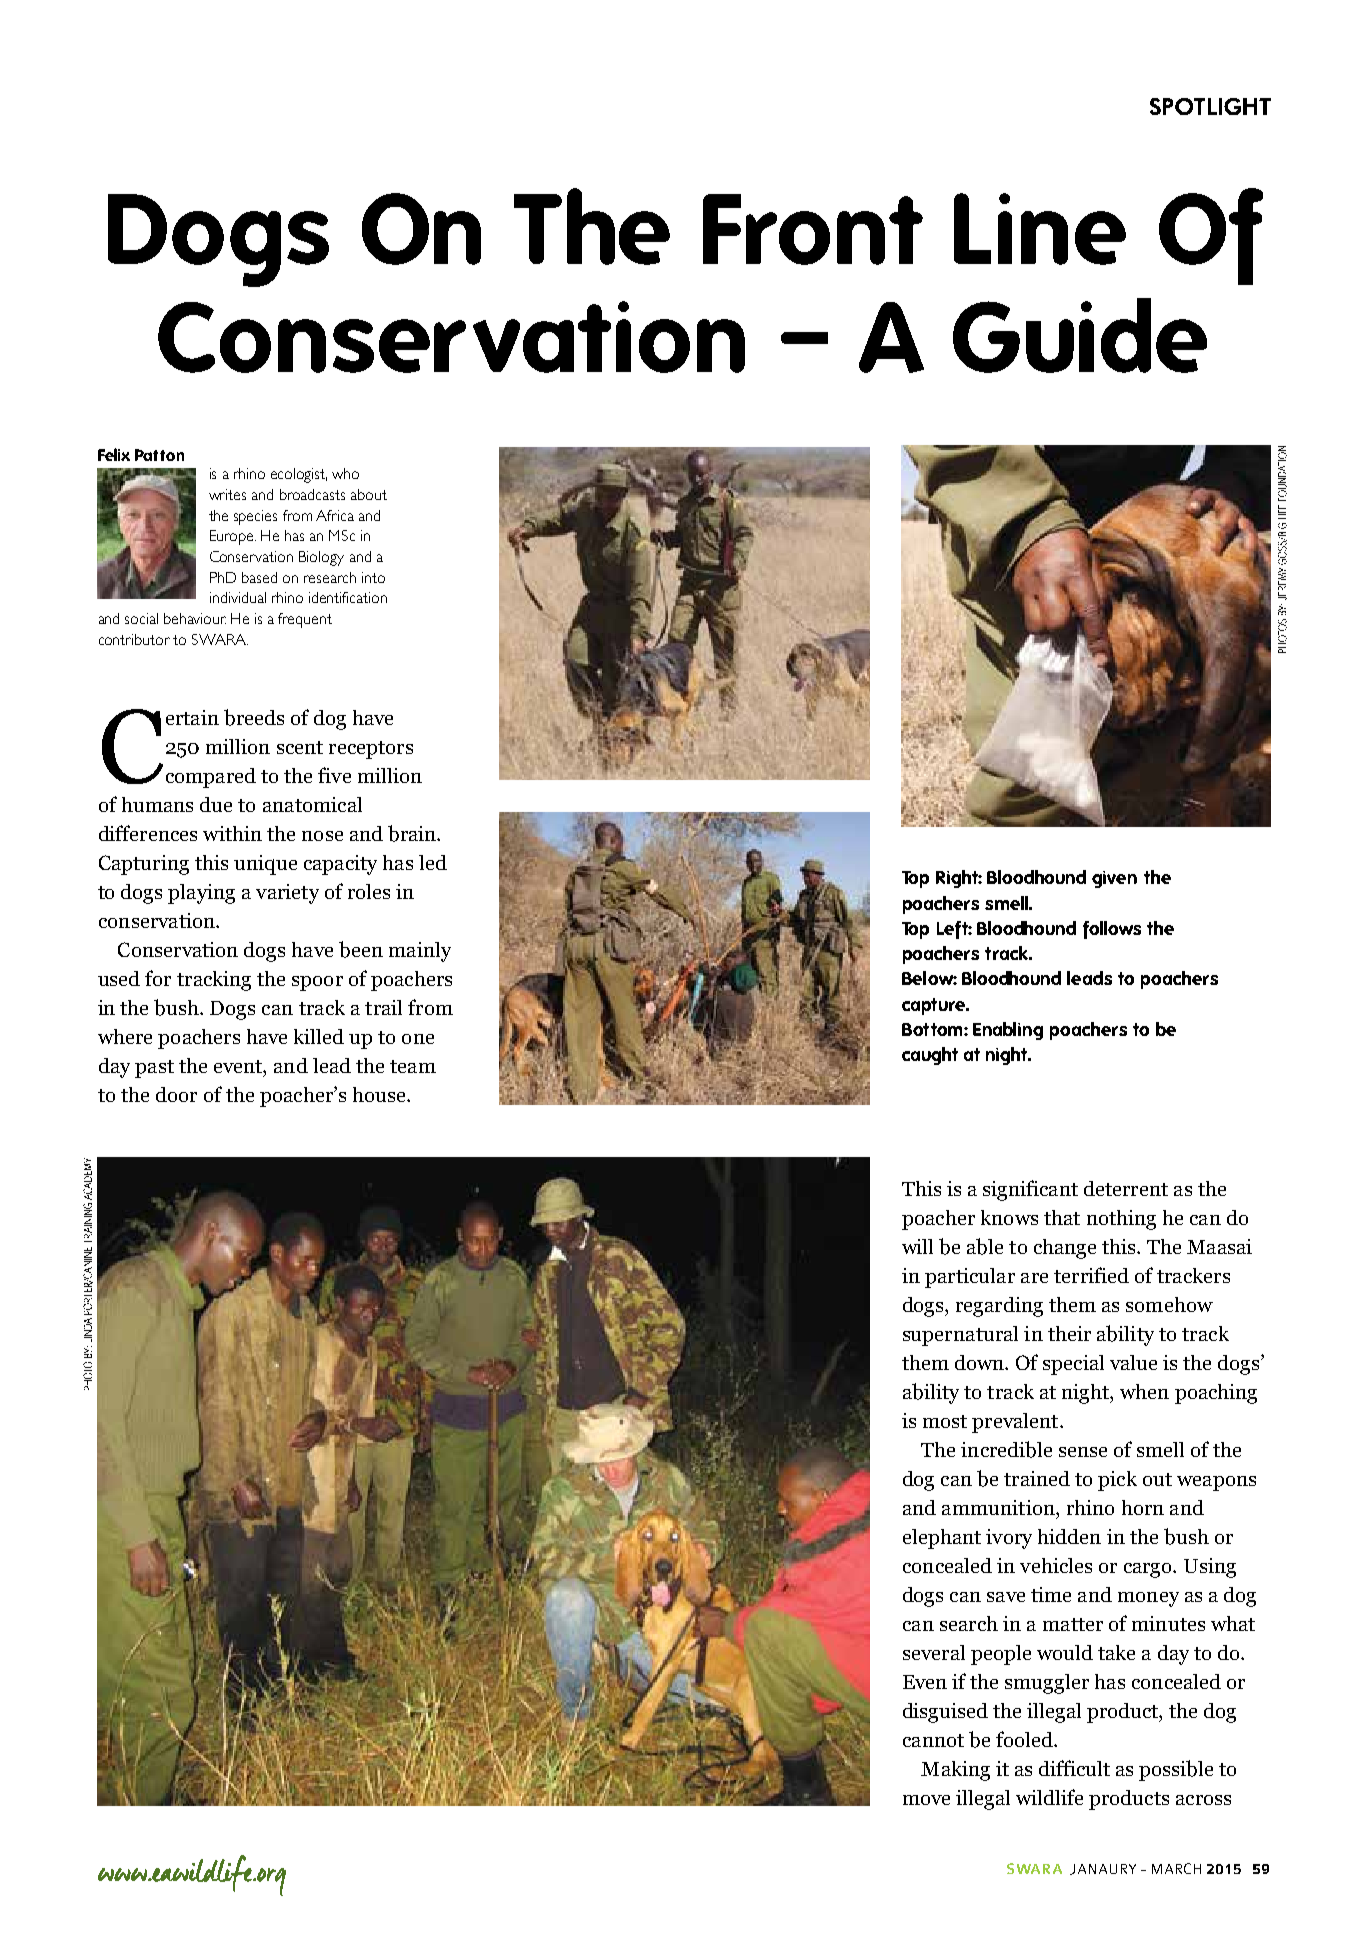 The height and width of the screenshot is (1936, 1369). I want to click on caught, so click(930, 1056).
